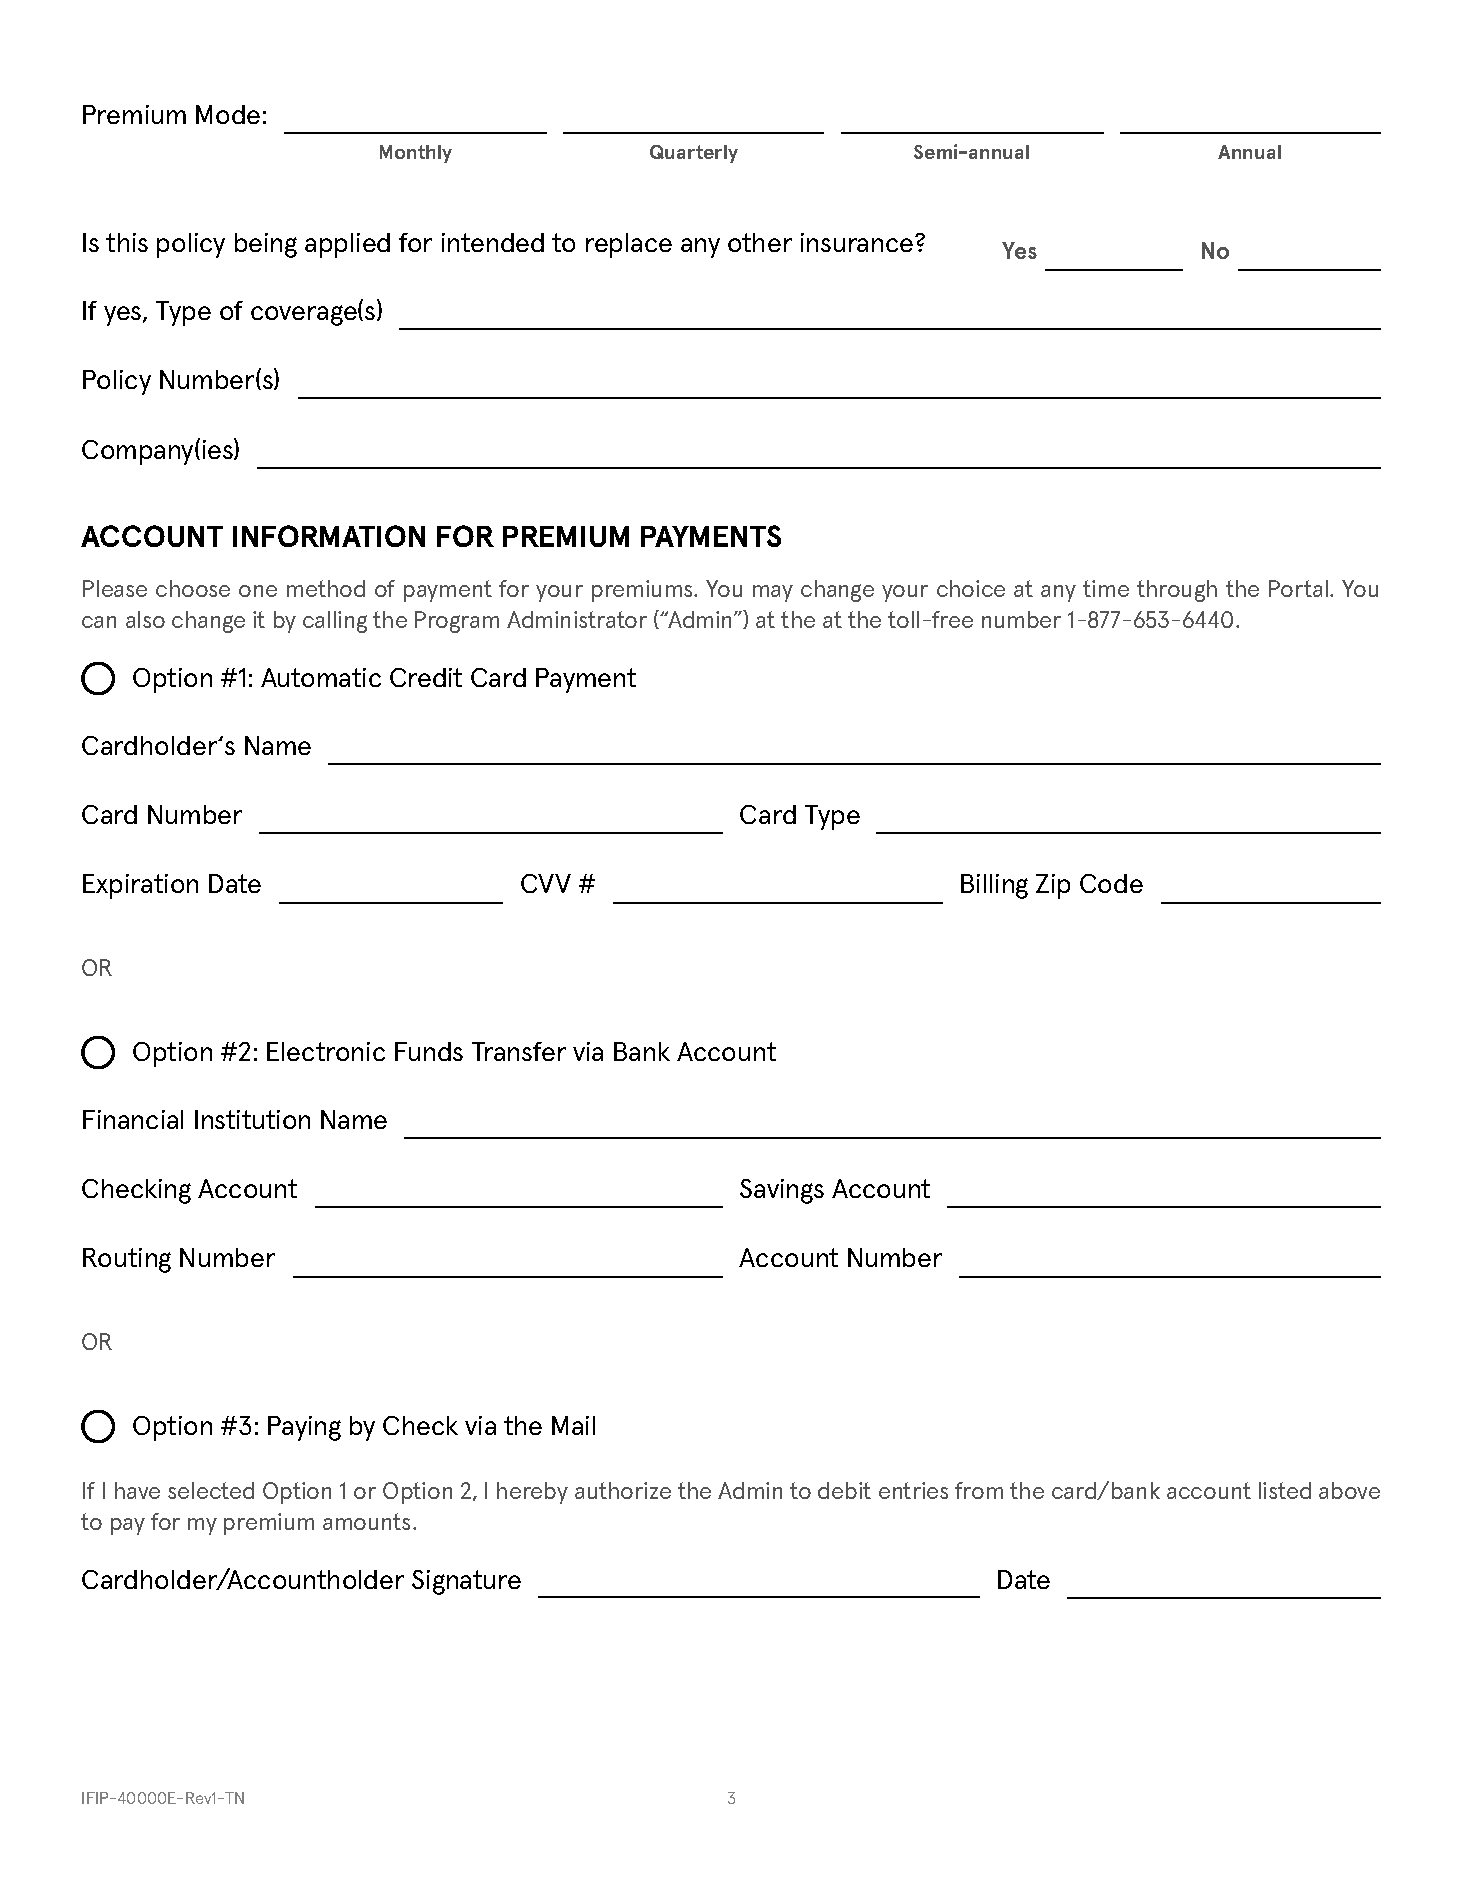 Image resolution: width=1462 pixels, height=1892 pixels. What do you see at coordinates (994, 886) in the image?
I see `Billing` at bounding box center [994, 886].
